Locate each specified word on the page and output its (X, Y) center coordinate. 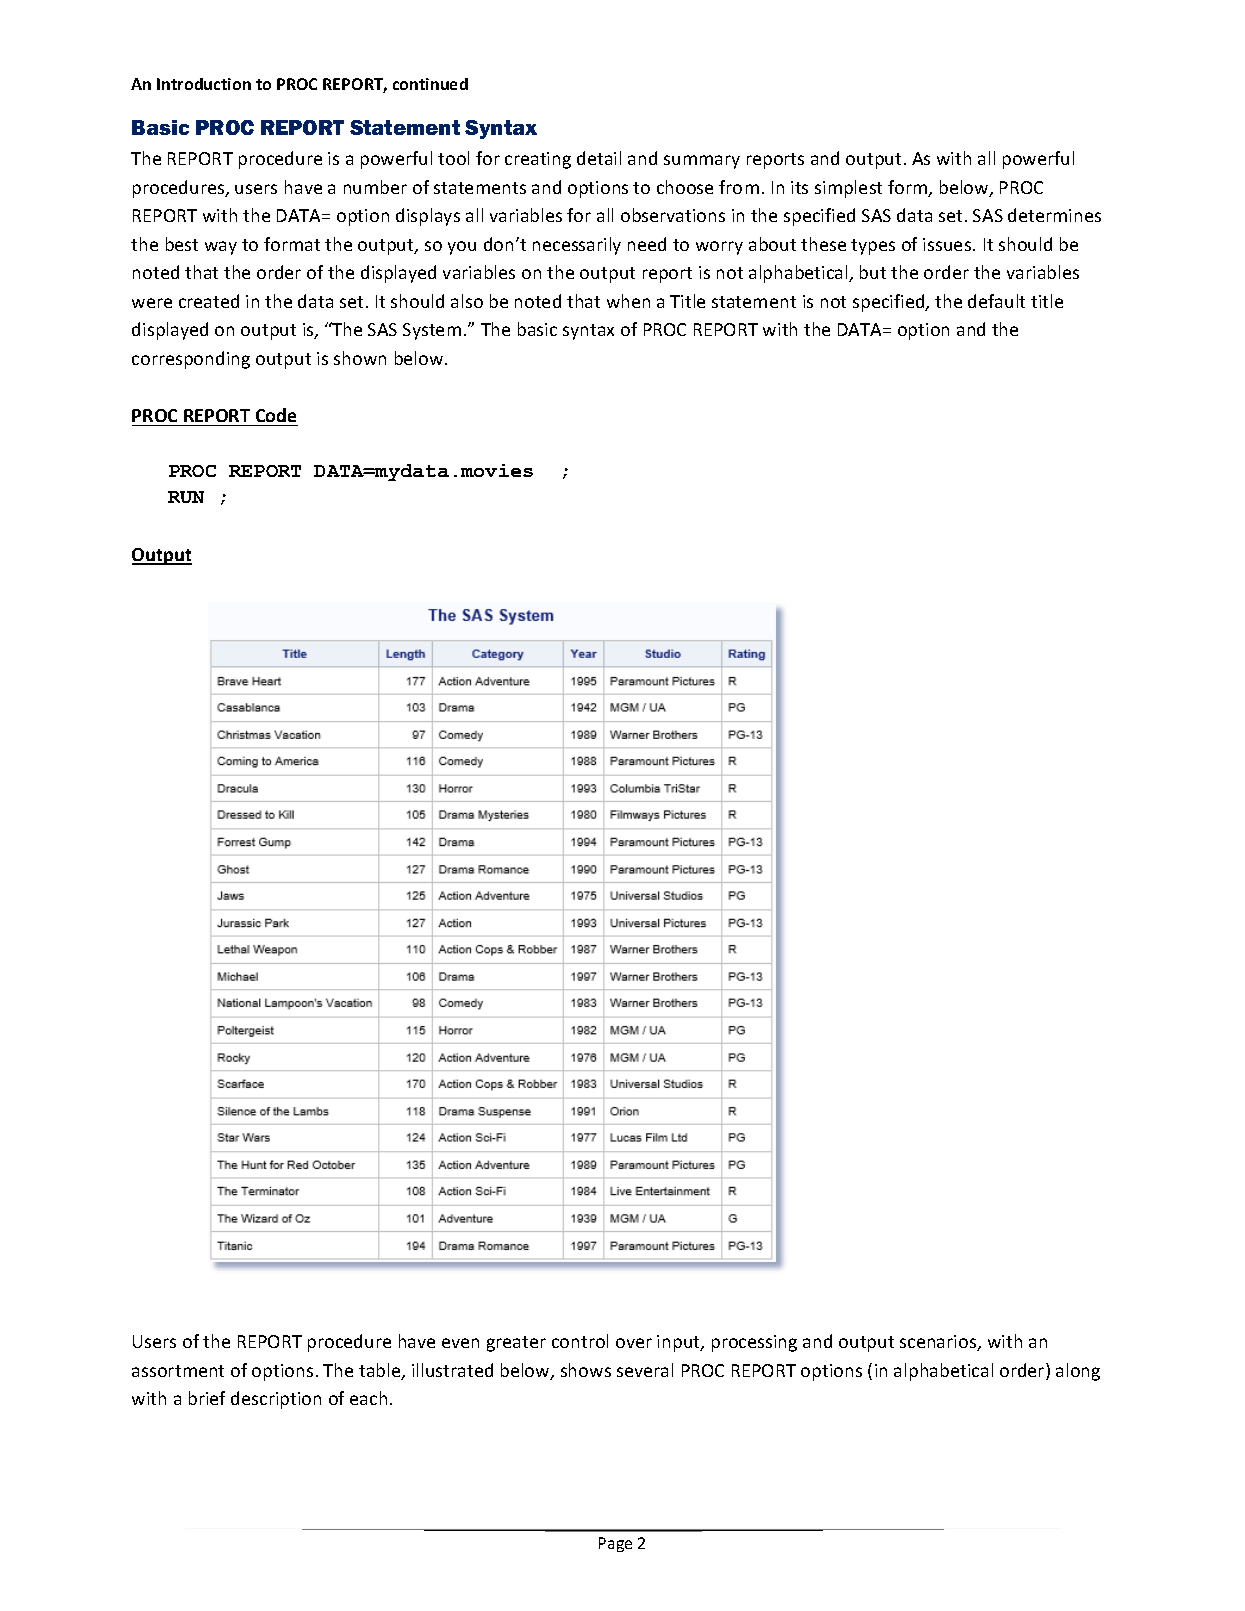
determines (1054, 215)
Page (615, 1544)
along (1078, 1372)
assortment (178, 1371)
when (628, 301)
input (679, 1343)
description (276, 1400)
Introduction (204, 84)
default (996, 301)
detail (599, 158)
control (580, 1341)
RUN (186, 497)
